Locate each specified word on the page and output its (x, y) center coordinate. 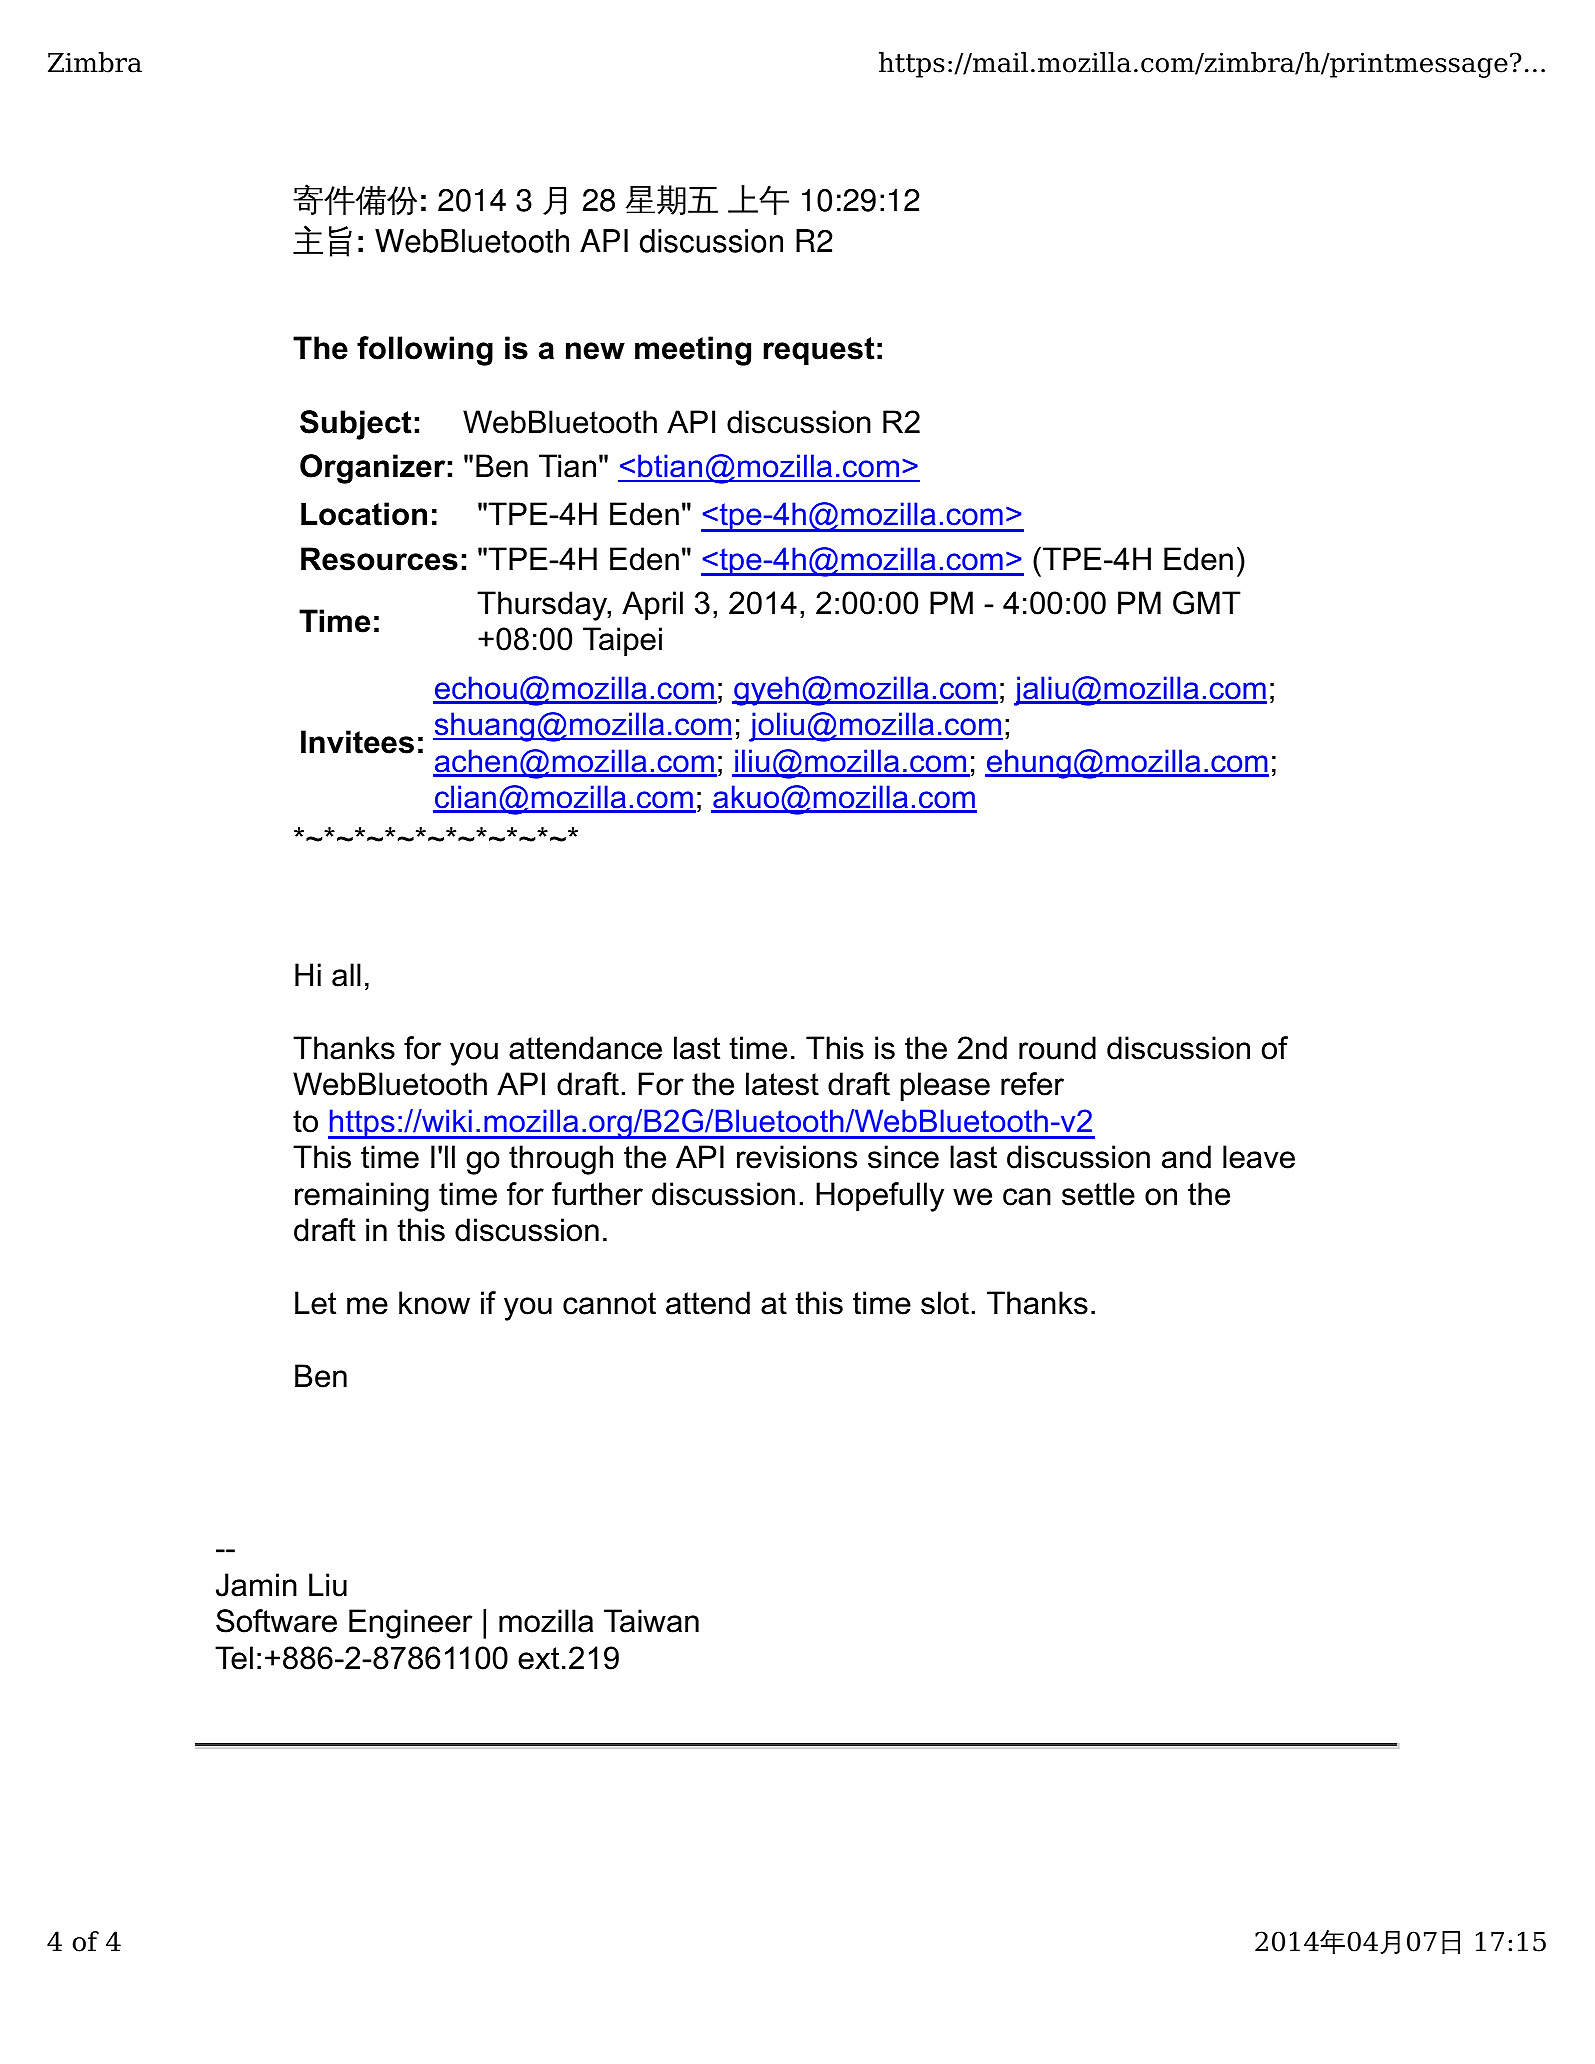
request (819, 351)
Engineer (410, 1624)
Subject (355, 425)
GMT (1207, 603)
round (1057, 1048)
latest (782, 1084)
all (346, 975)
